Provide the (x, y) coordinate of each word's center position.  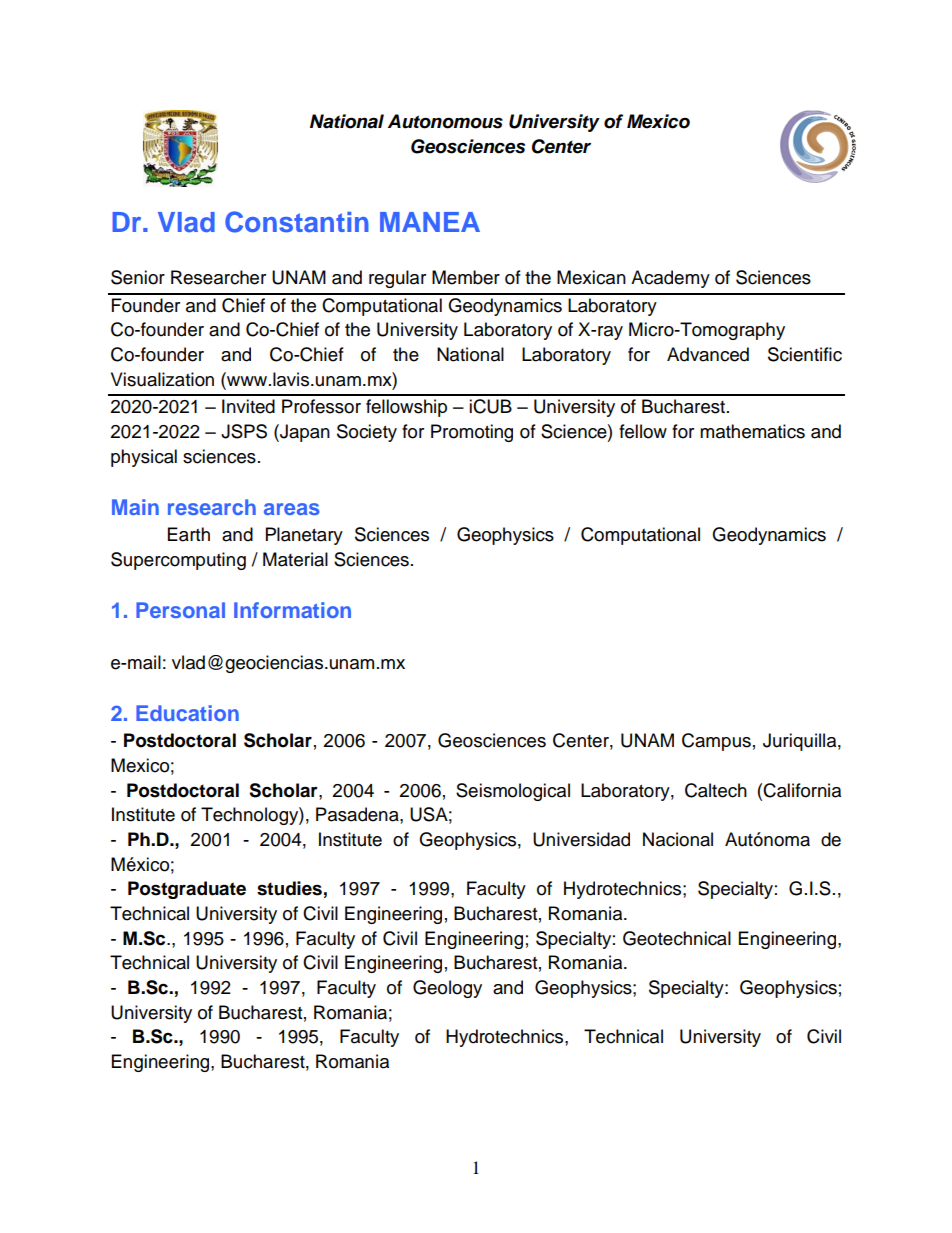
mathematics (752, 431)
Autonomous (445, 121)
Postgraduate (187, 890)
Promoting (472, 433)
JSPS (244, 431)
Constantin (297, 222)
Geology (447, 989)
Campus (716, 742)
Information (292, 610)
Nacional (678, 839)
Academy (670, 279)
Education (187, 713)
